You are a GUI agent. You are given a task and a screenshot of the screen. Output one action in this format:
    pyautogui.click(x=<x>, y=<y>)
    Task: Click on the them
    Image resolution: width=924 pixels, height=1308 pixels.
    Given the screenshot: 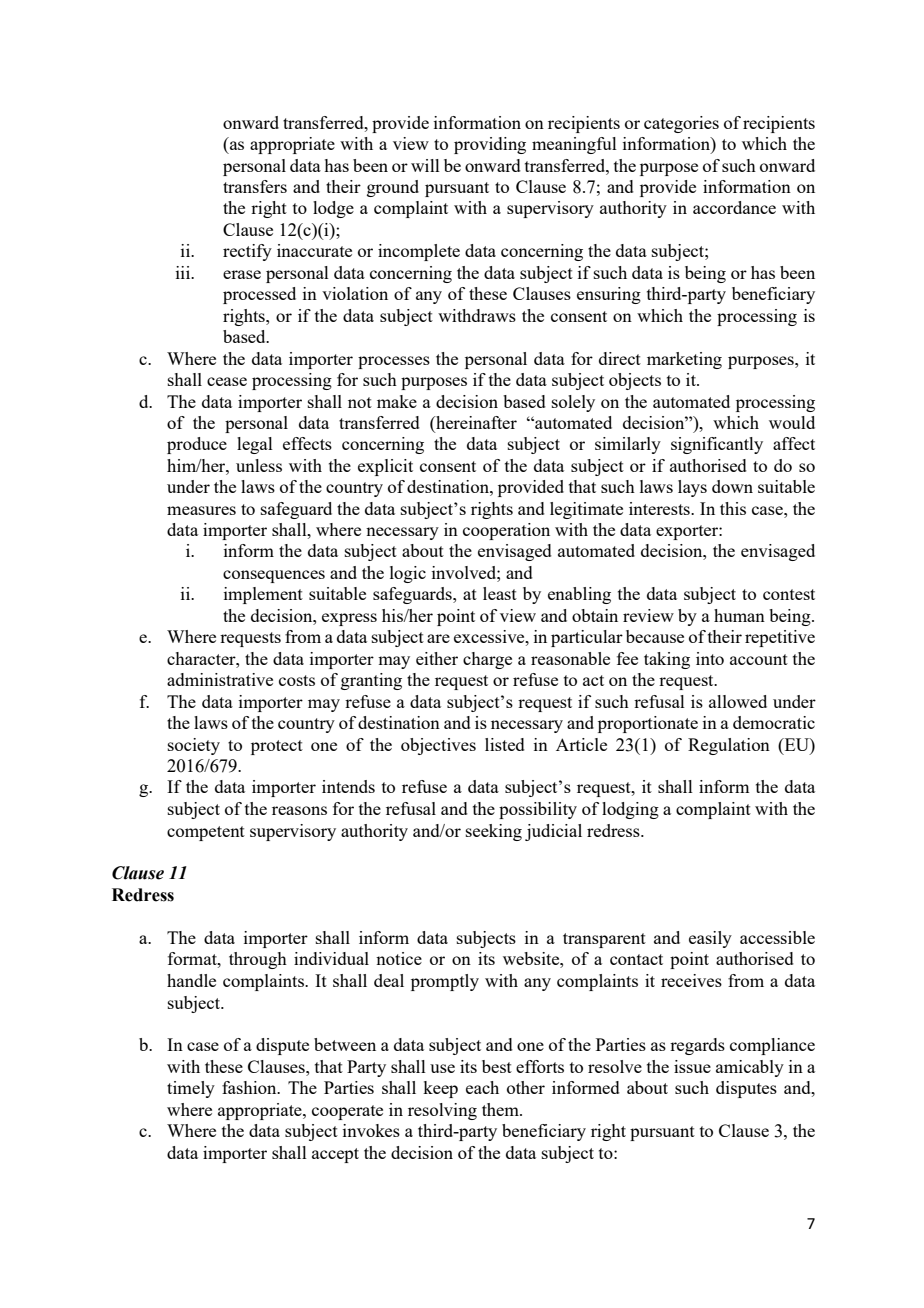 What is the action you would take?
    pyautogui.click(x=501, y=1109)
